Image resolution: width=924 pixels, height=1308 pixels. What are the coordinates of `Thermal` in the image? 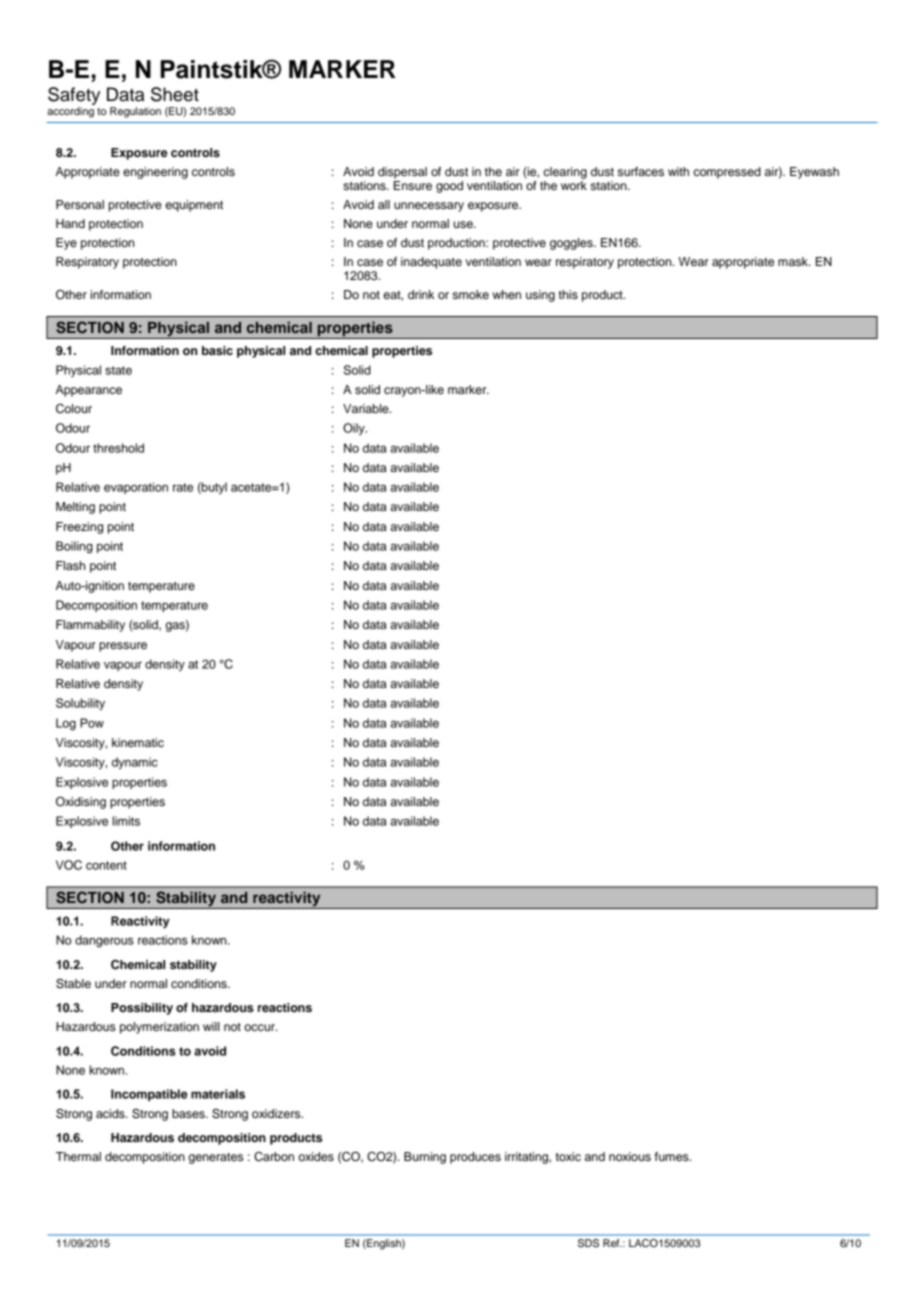 It's located at (78, 1156).
